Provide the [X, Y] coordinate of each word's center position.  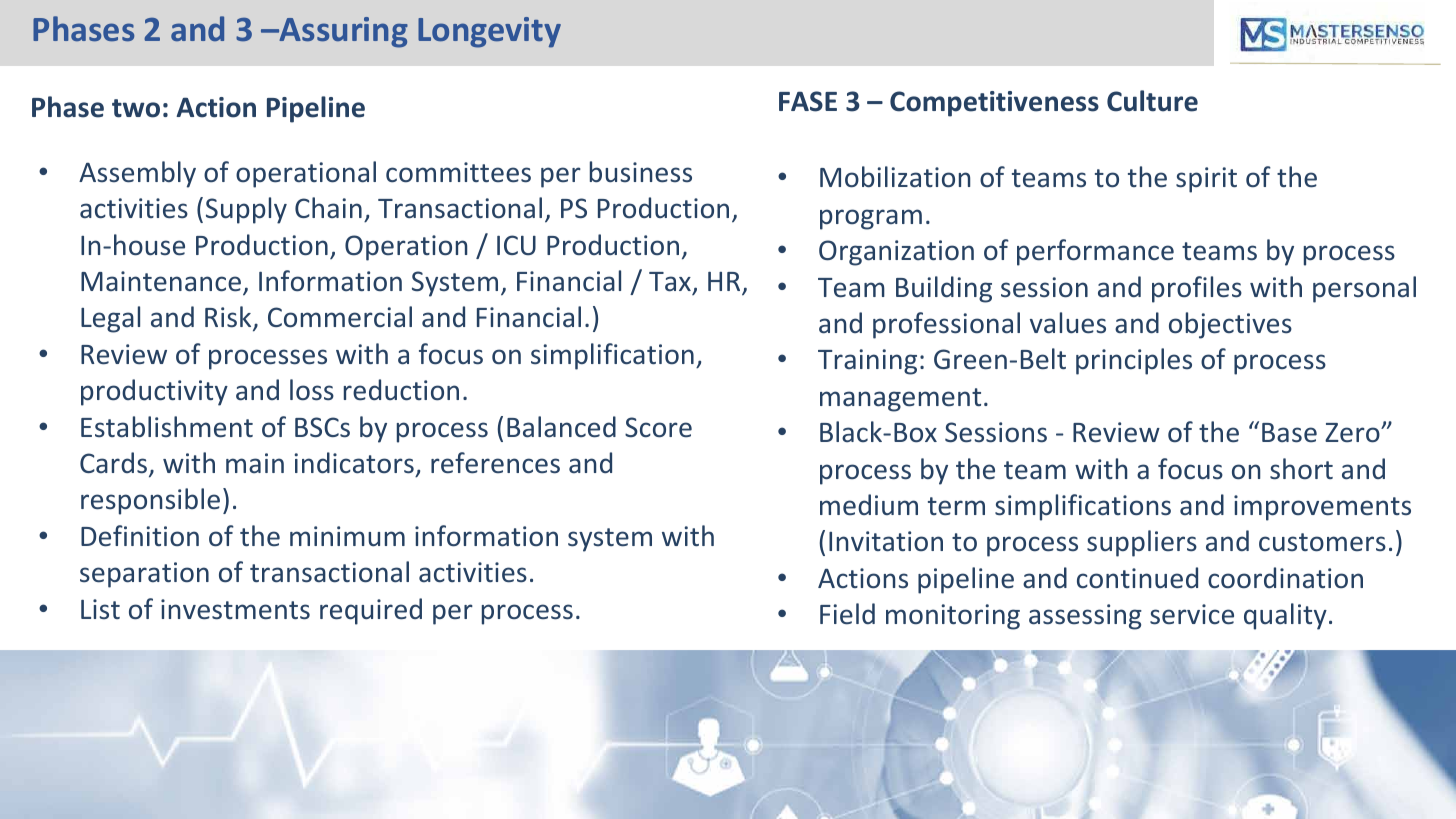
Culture [1152, 101]
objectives [1230, 325]
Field [847, 614]
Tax [670, 282]
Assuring [343, 32]
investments [235, 609]
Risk [229, 318]
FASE [808, 101]
